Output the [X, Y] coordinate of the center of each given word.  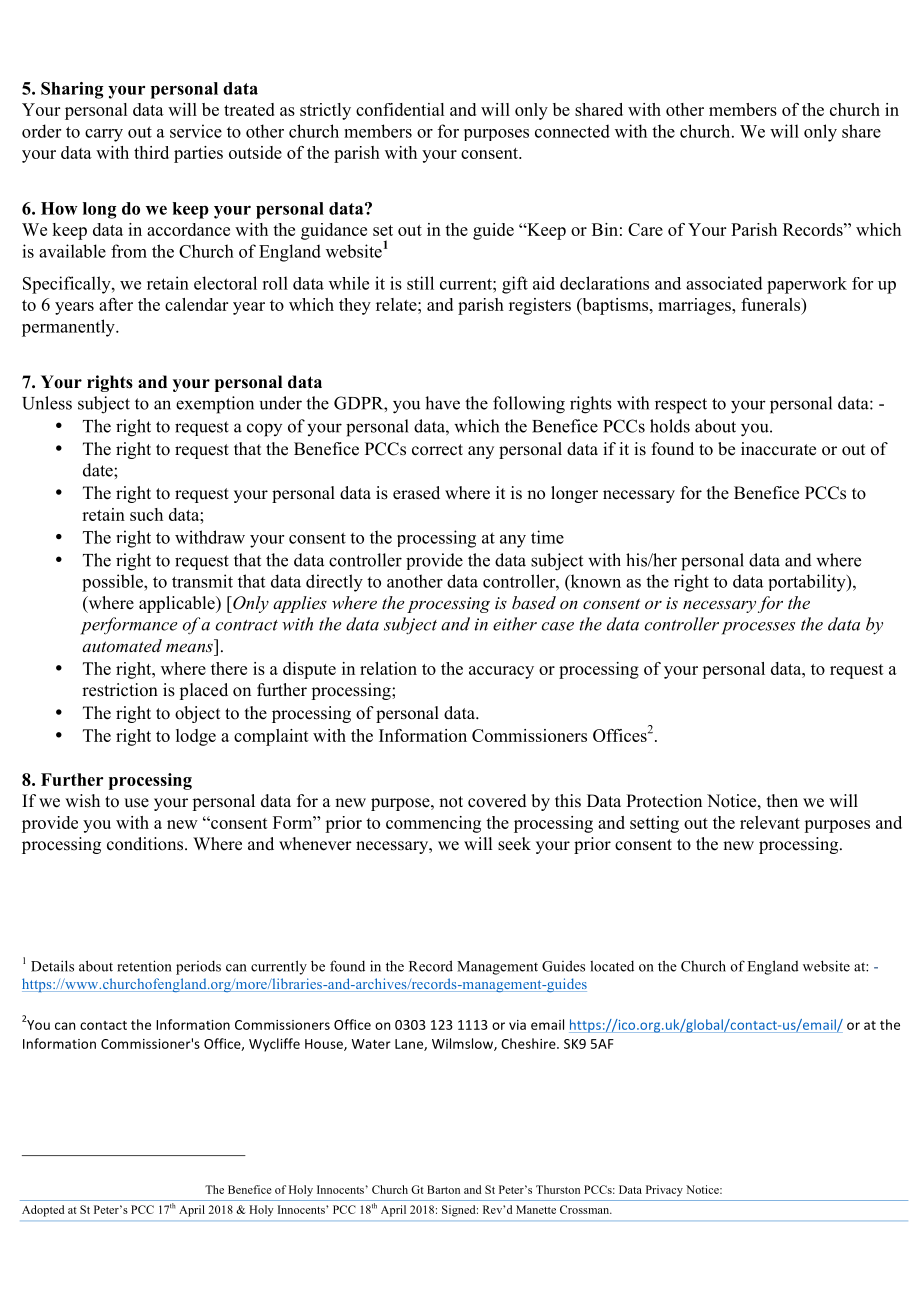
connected [572, 131]
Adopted [43, 1211]
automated [122, 645]
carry [104, 135]
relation [388, 668]
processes [758, 628]
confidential [400, 109]
